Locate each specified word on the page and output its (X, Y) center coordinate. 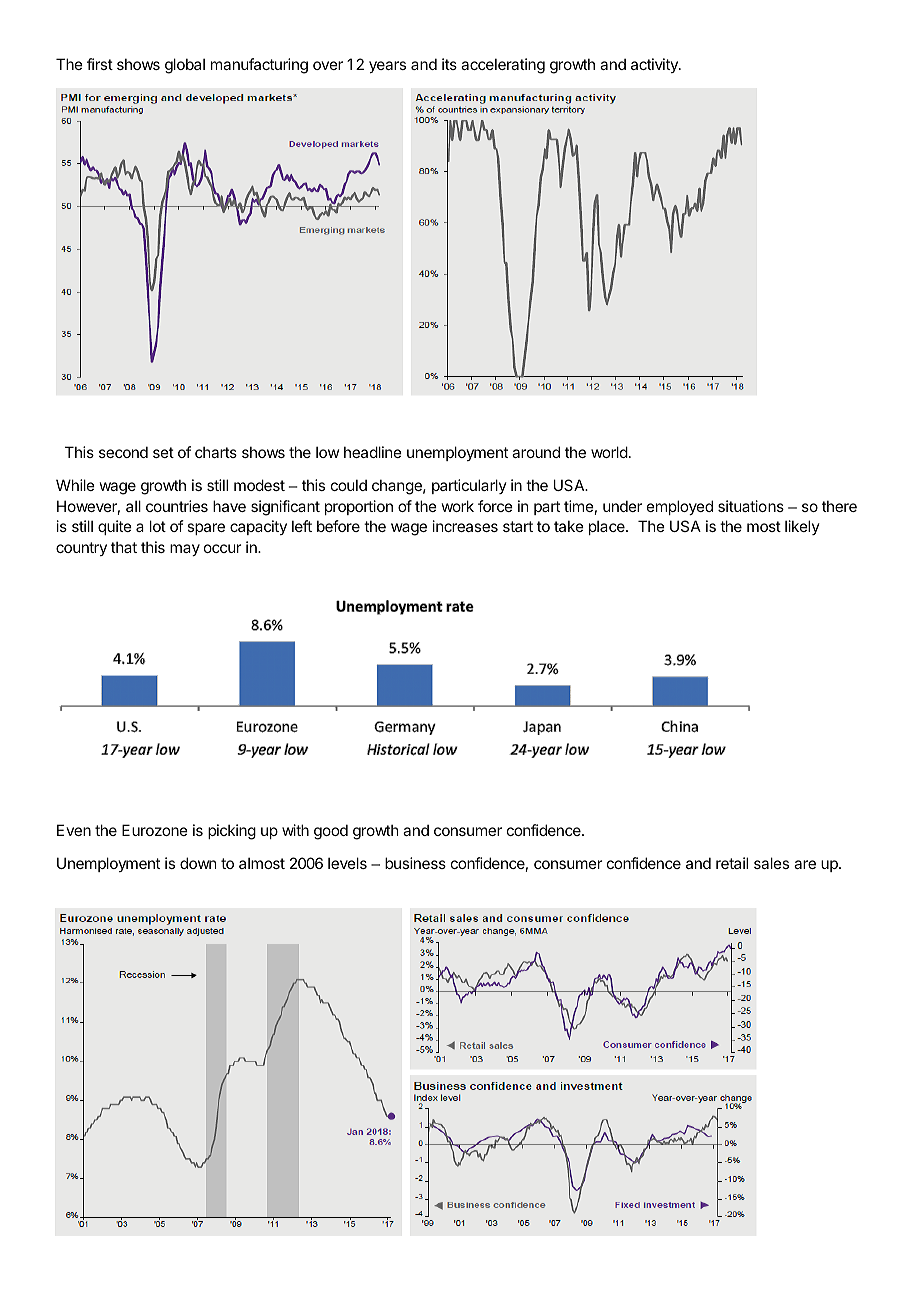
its (449, 64)
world (609, 452)
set (163, 452)
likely (802, 527)
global (185, 66)
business (415, 863)
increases (465, 526)
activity (655, 65)
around (536, 452)
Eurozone (155, 830)
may (185, 550)
